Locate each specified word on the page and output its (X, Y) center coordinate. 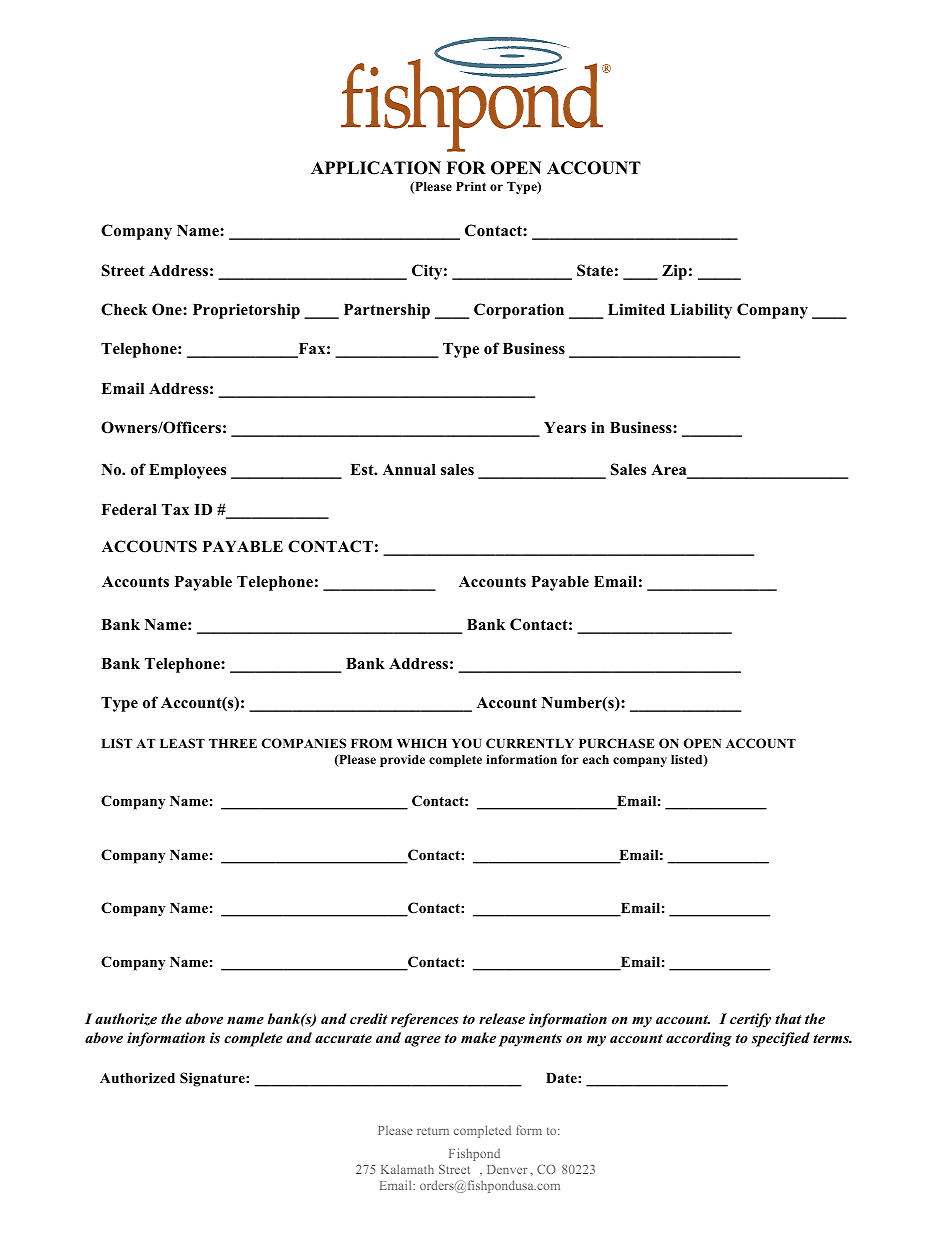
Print (471, 186)
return (433, 1131)
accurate (343, 1038)
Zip (674, 272)
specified (781, 1039)
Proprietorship (246, 311)
